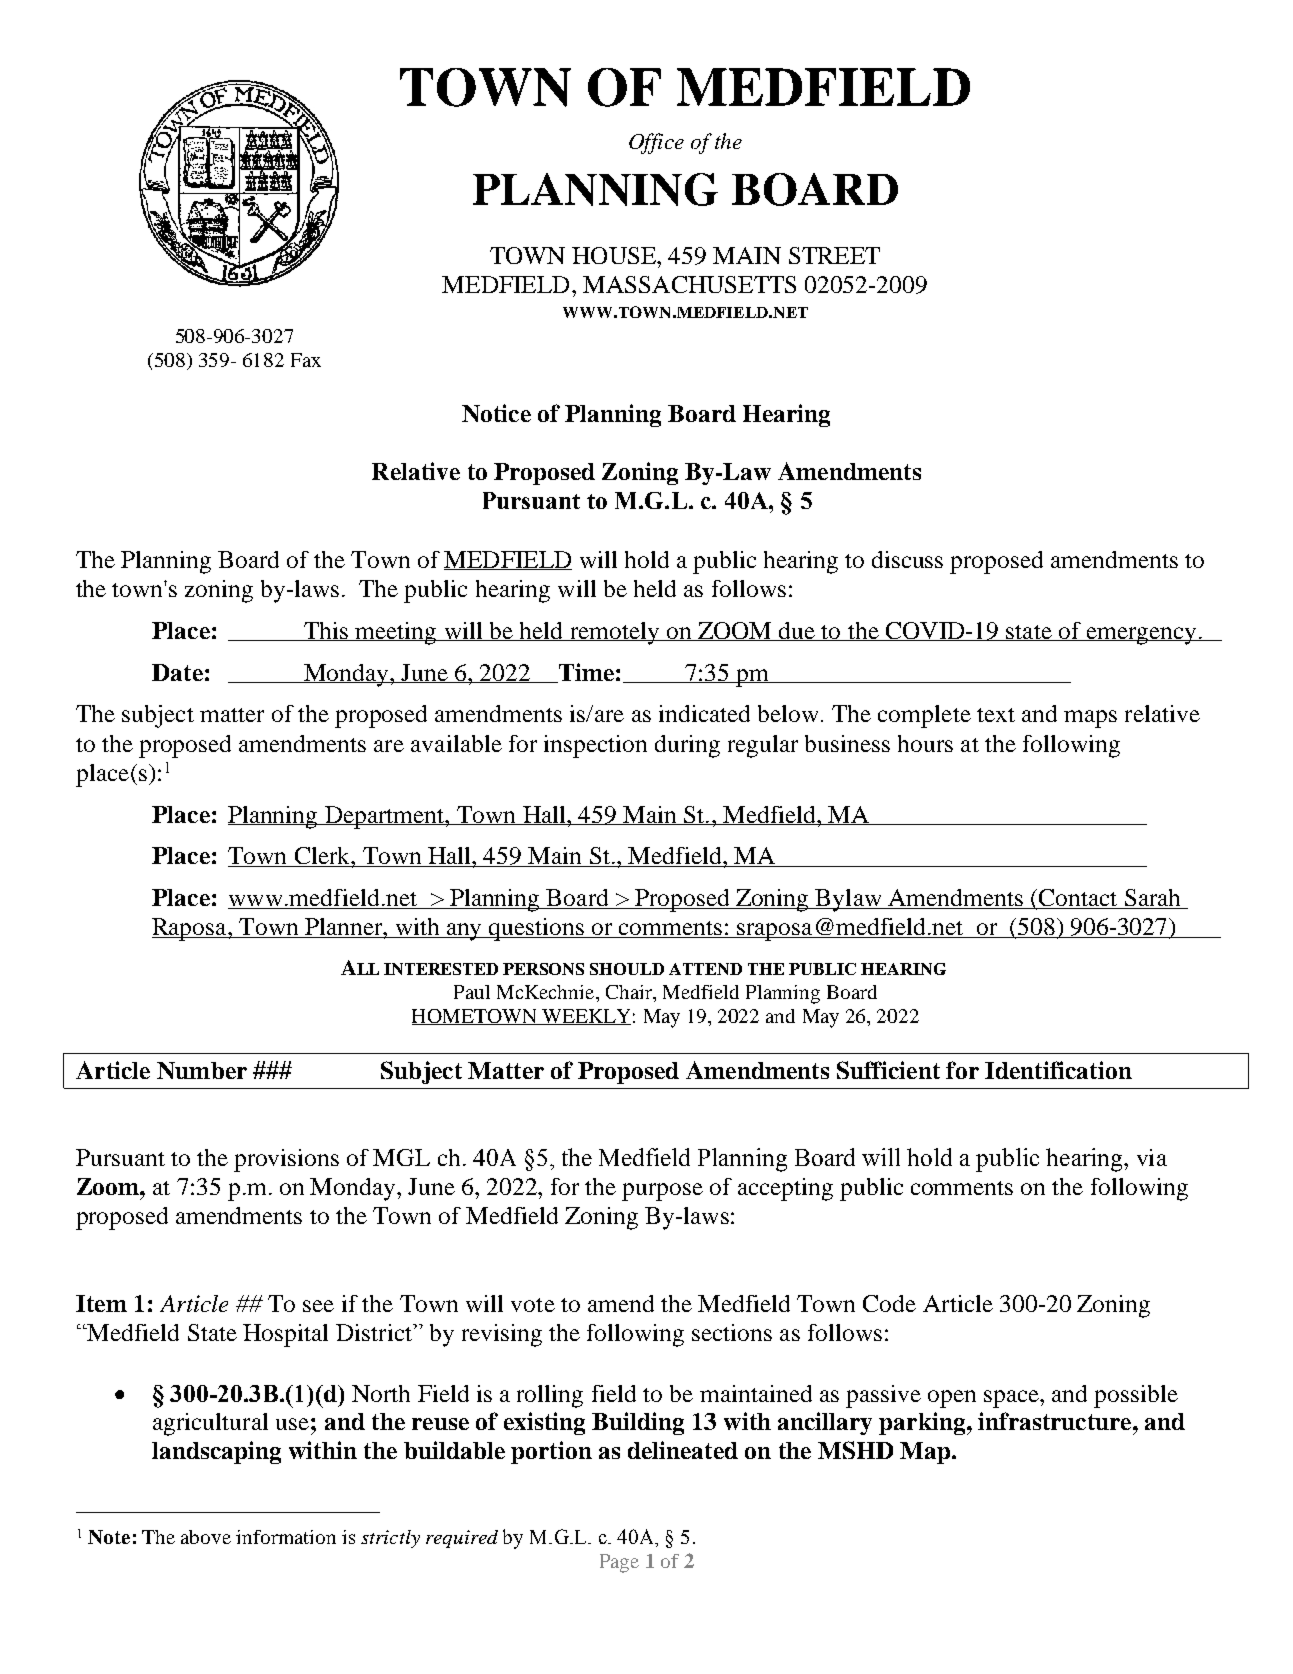 Image resolution: width=1293 pixels, height=1674 pixels. Describe the element at coordinates (614, 633) in the screenshot. I see `remotely` at that location.
